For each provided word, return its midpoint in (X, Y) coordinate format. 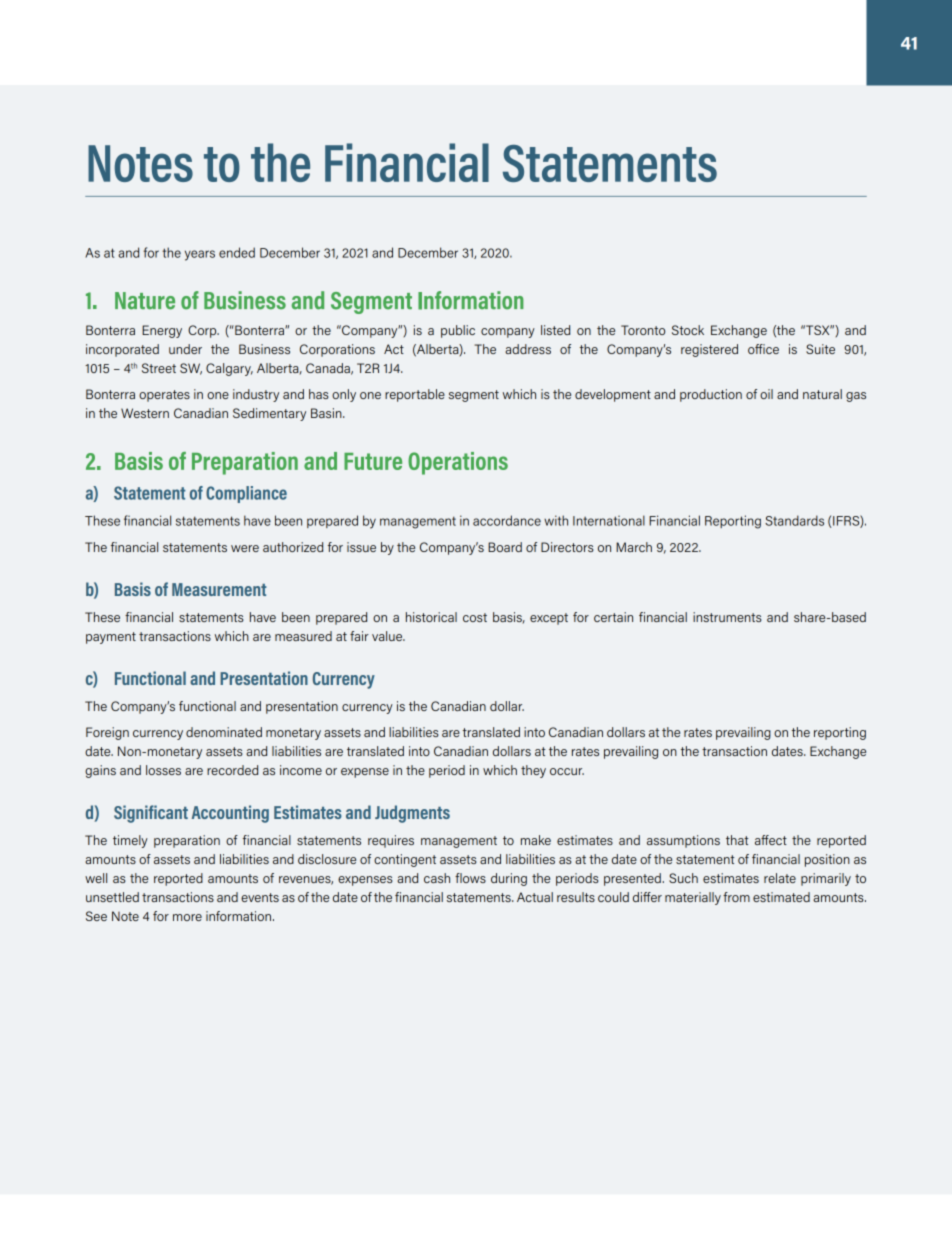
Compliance (246, 494)
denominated (224, 732)
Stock (688, 330)
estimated (781, 897)
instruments (727, 617)
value (388, 636)
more (187, 917)
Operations (458, 463)
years (200, 255)
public (458, 331)
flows (470, 878)
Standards (794, 520)
